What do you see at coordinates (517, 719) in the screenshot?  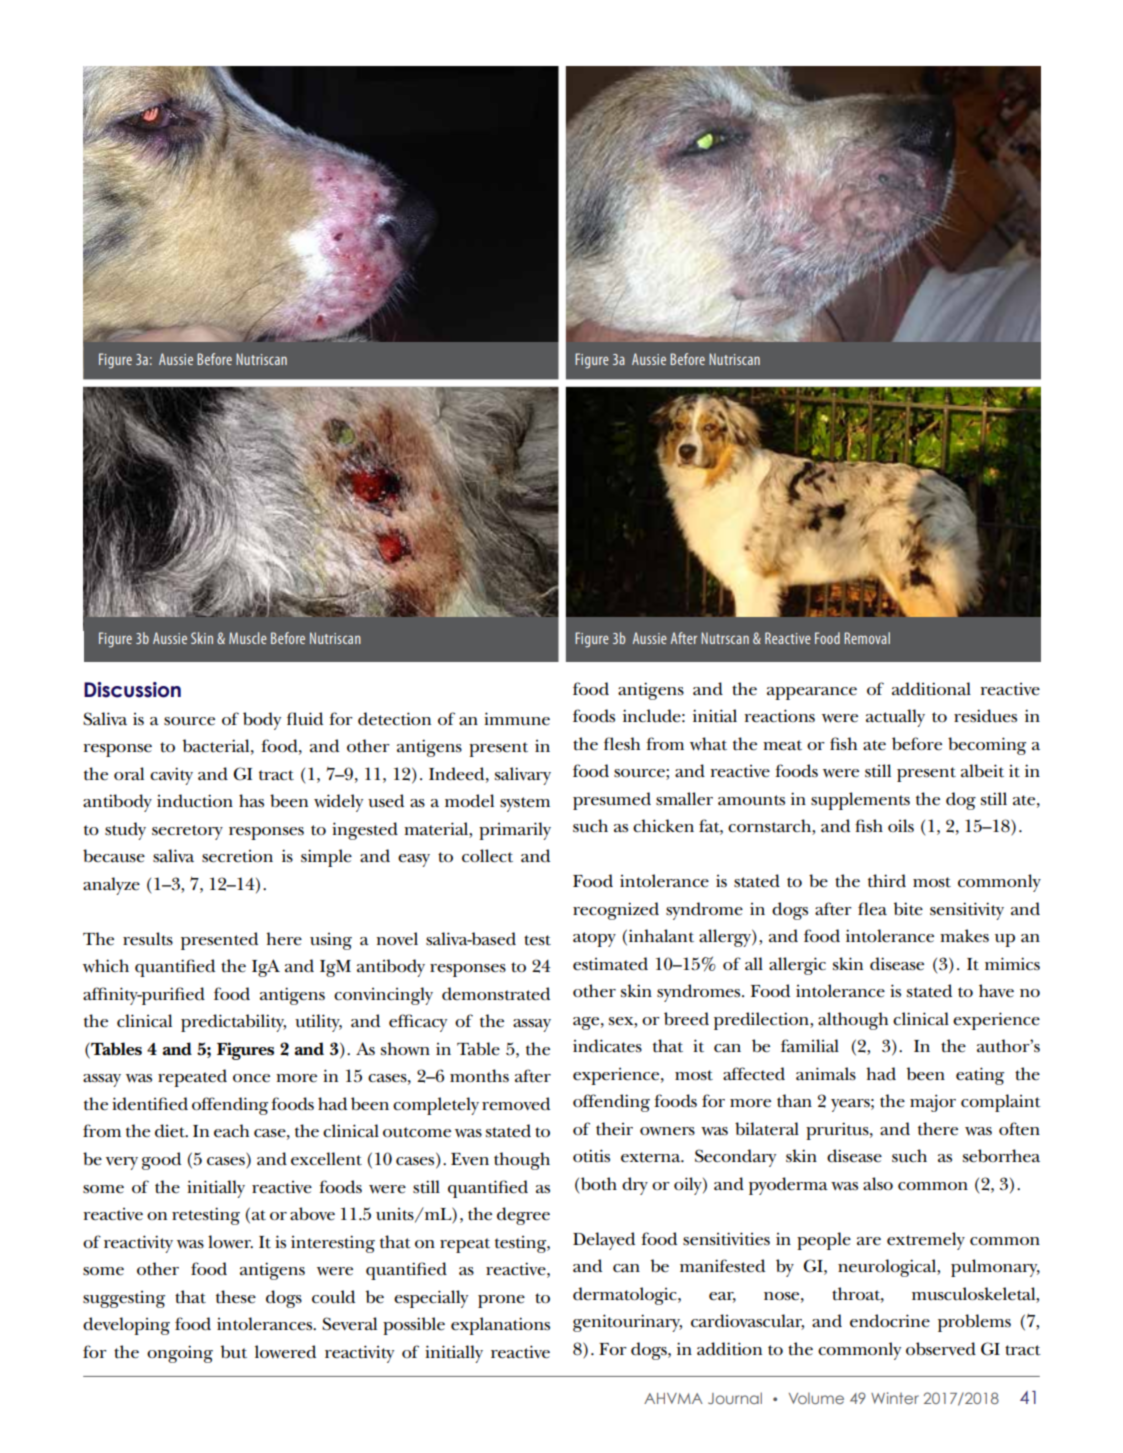 I see `immune` at bounding box center [517, 719].
